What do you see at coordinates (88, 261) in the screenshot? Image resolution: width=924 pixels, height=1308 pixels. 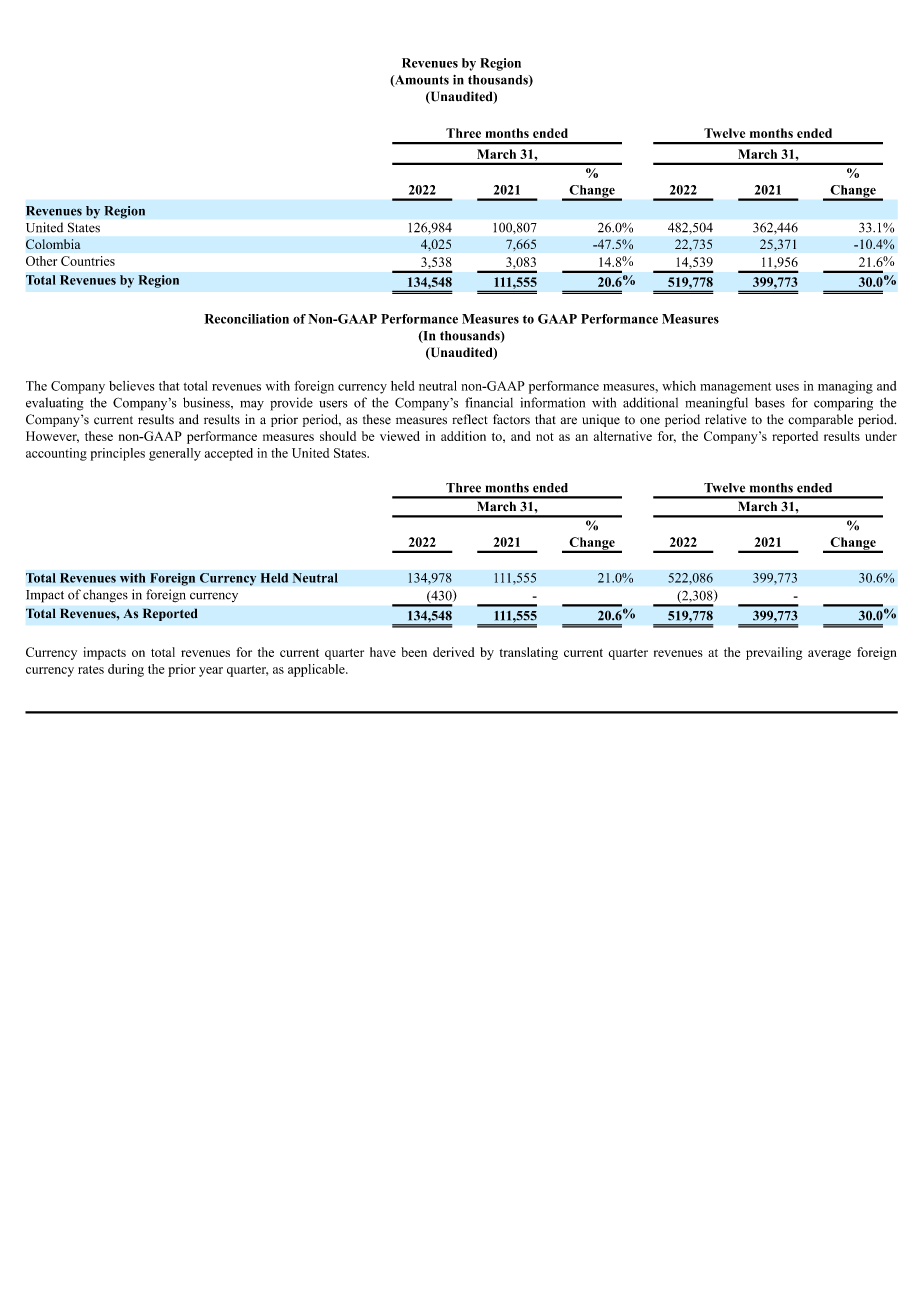 I see `Countries` at bounding box center [88, 261].
